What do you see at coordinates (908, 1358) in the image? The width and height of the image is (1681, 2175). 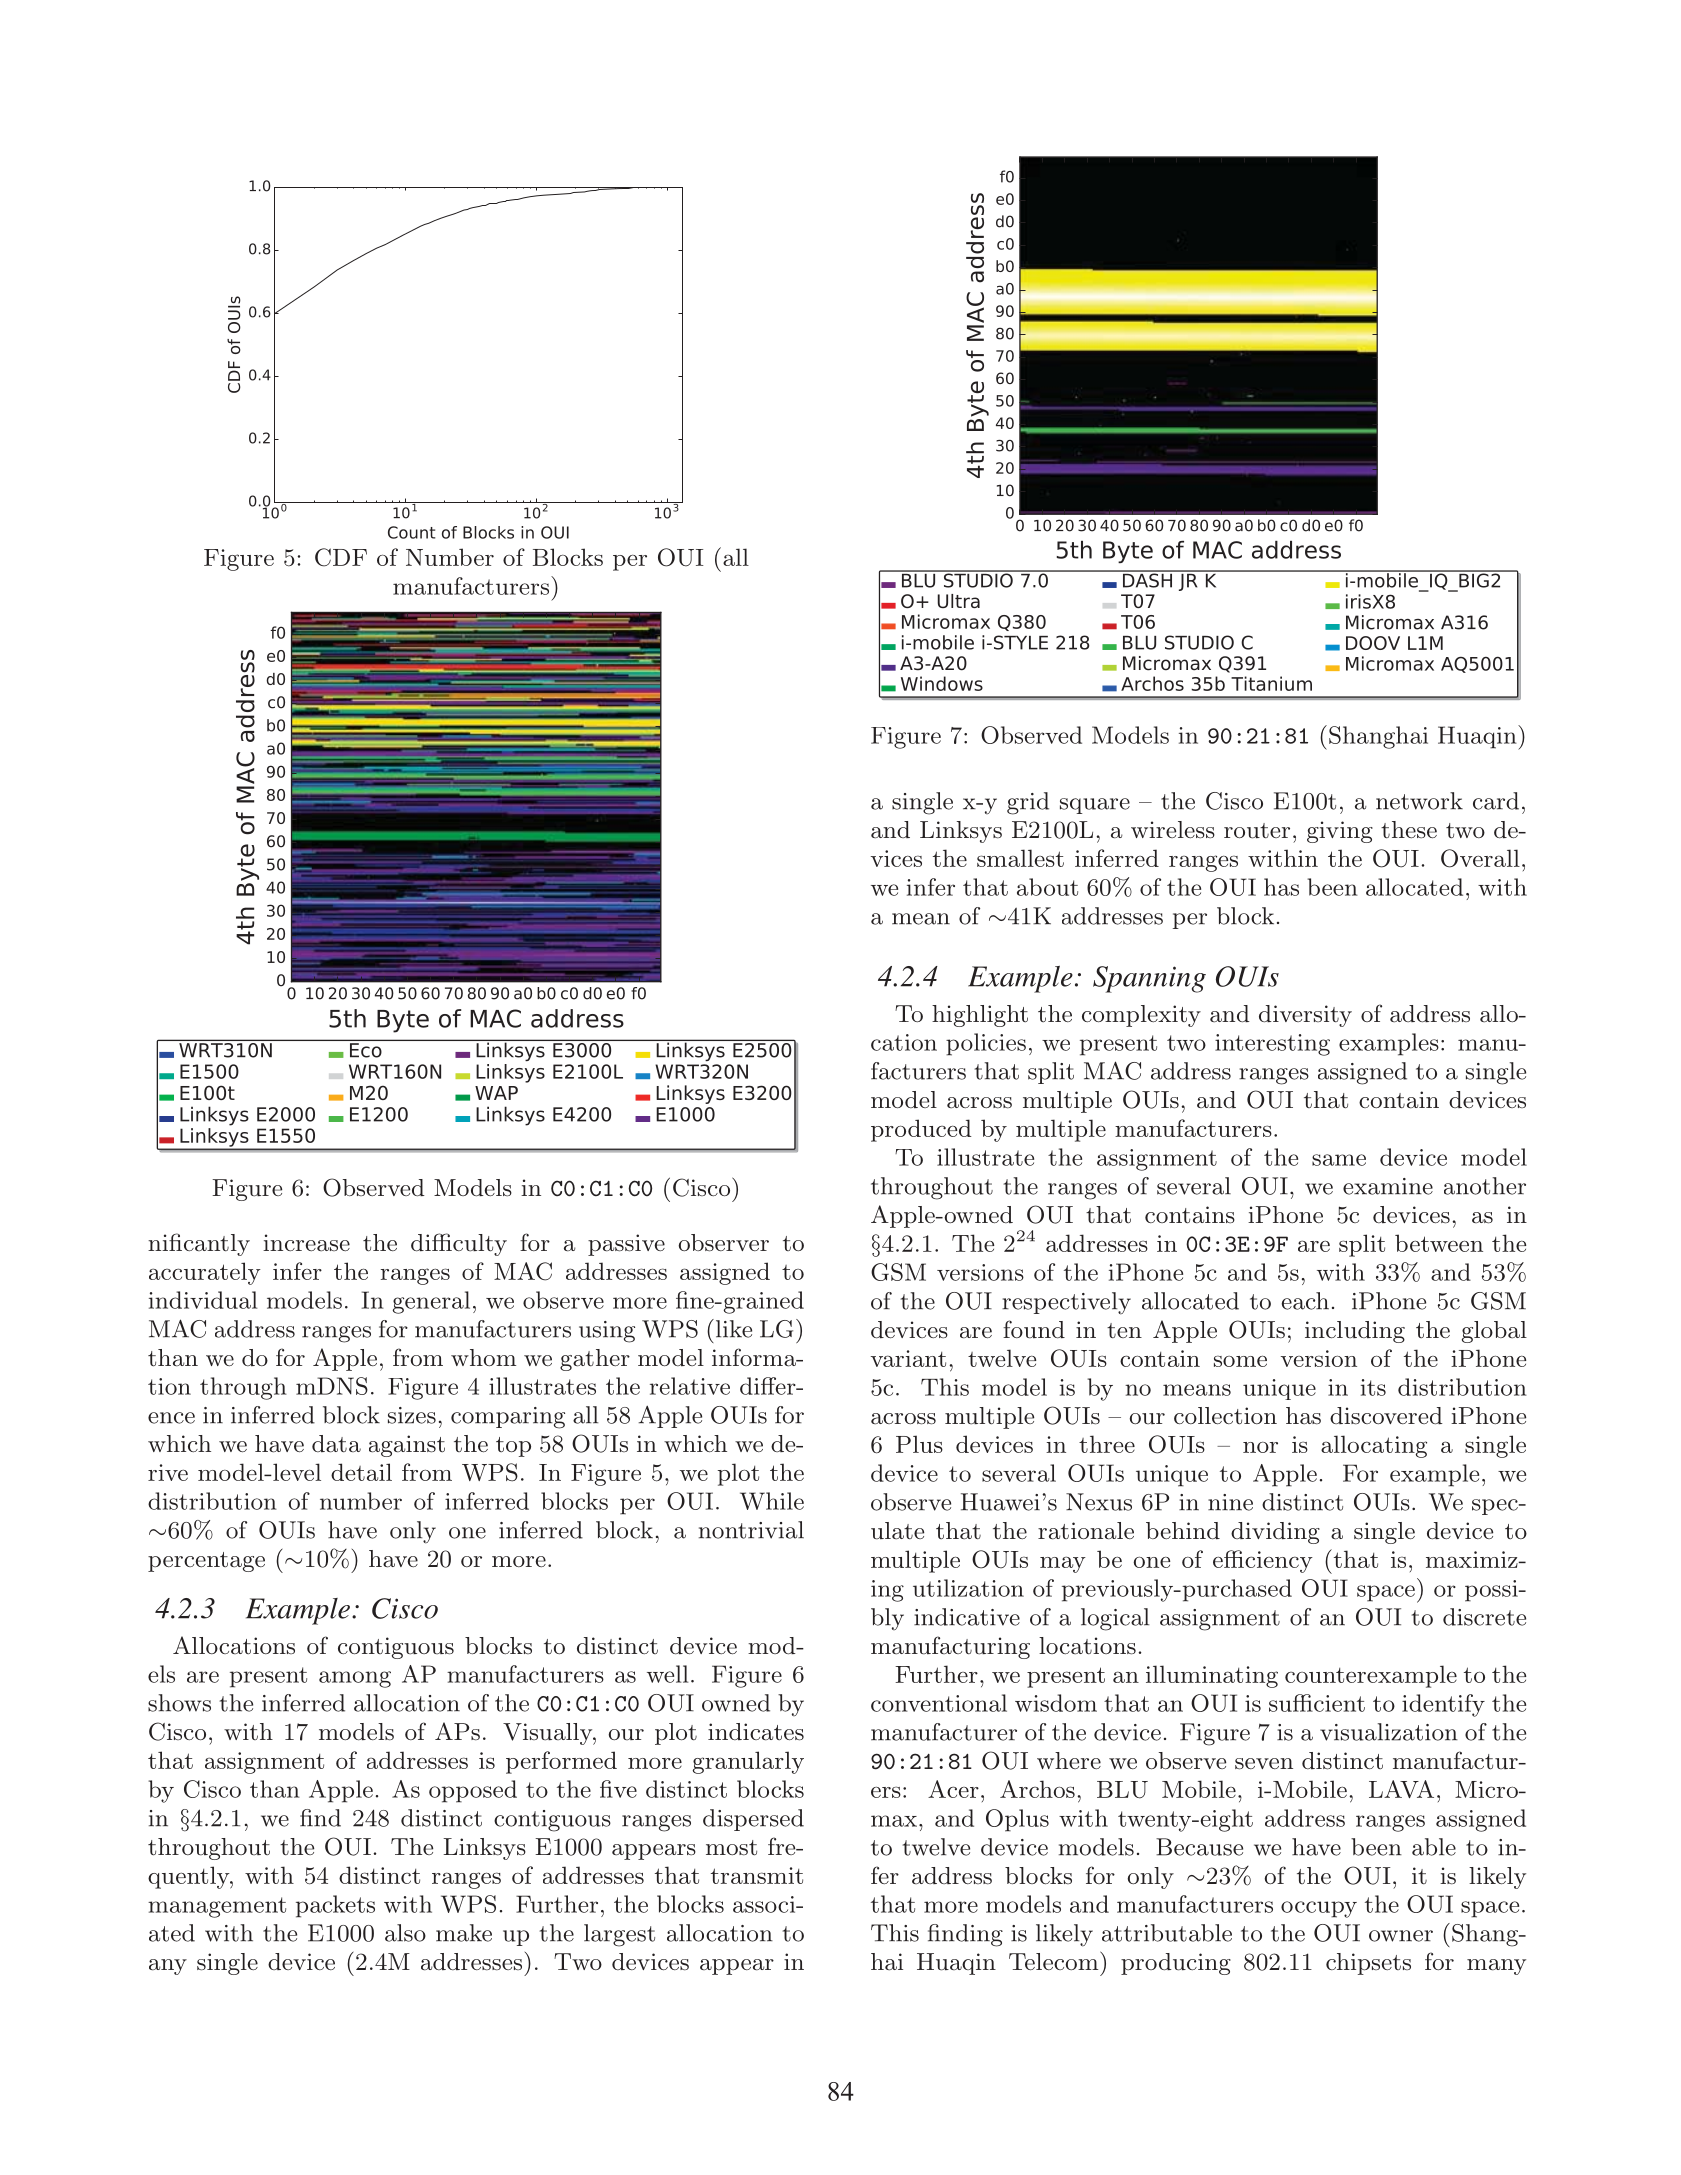 I see `variant` at bounding box center [908, 1358].
